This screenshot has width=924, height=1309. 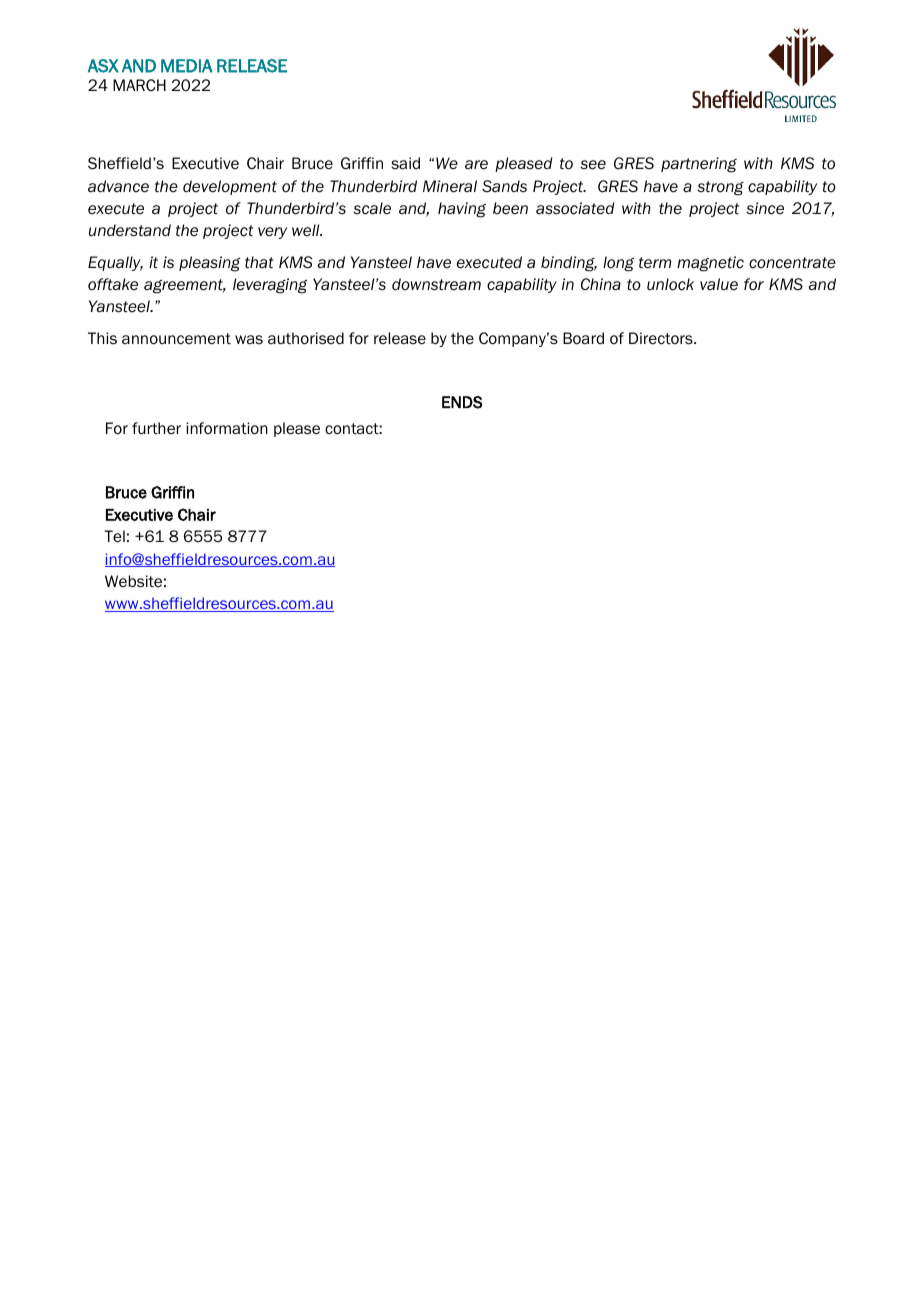 What do you see at coordinates (720, 188) in the screenshot?
I see `strong` at bounding box center [720, 188].
